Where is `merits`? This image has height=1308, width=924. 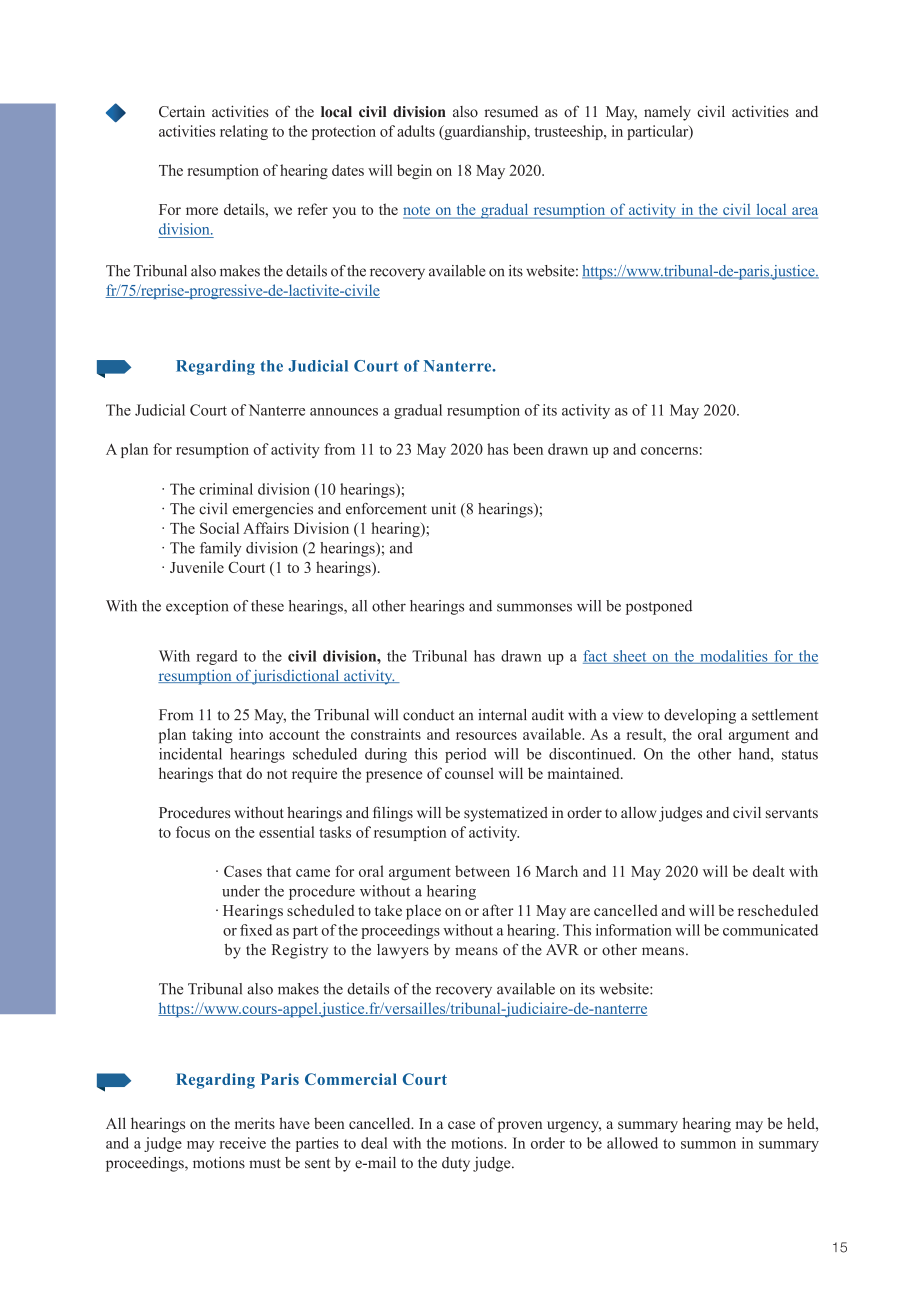
merits is located at coordinates (255, 1123).
